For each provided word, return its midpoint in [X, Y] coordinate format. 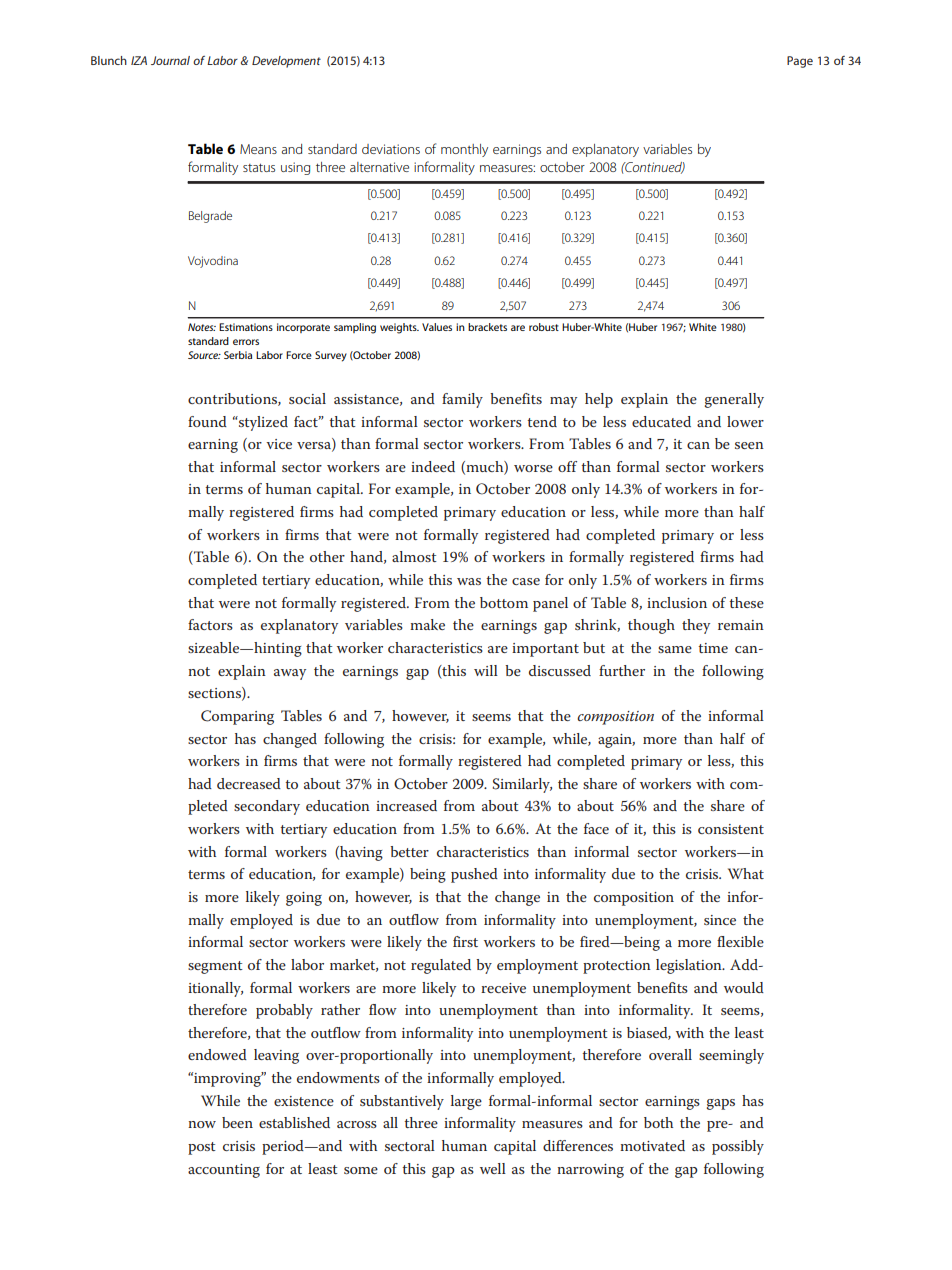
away [290, 674]
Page [800, 62]
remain [741, 625]
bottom [504, 602]
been [237, 1122]
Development [286, 62]
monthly [464, 150]
